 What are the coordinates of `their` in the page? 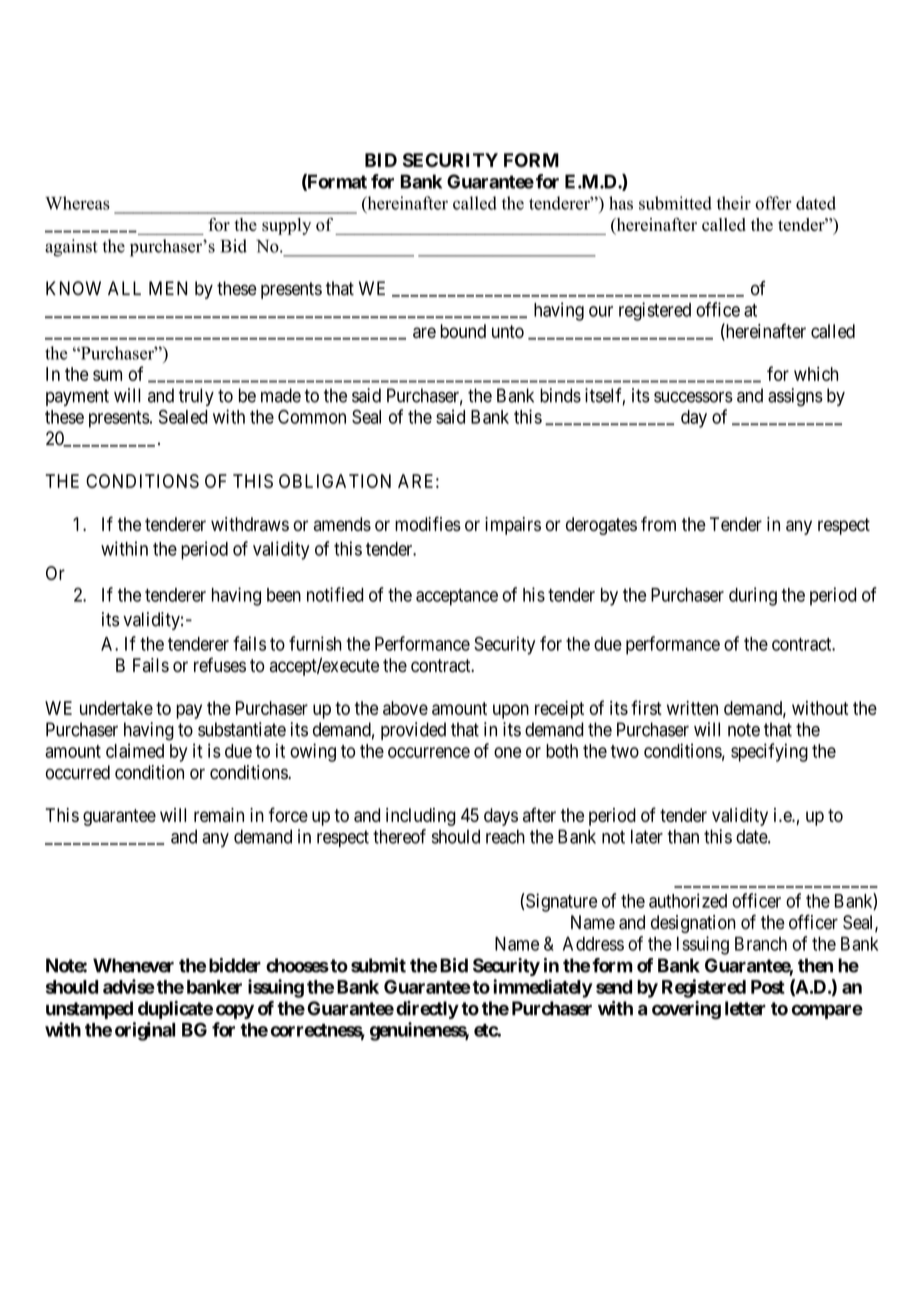 It's located at (734, 203).
